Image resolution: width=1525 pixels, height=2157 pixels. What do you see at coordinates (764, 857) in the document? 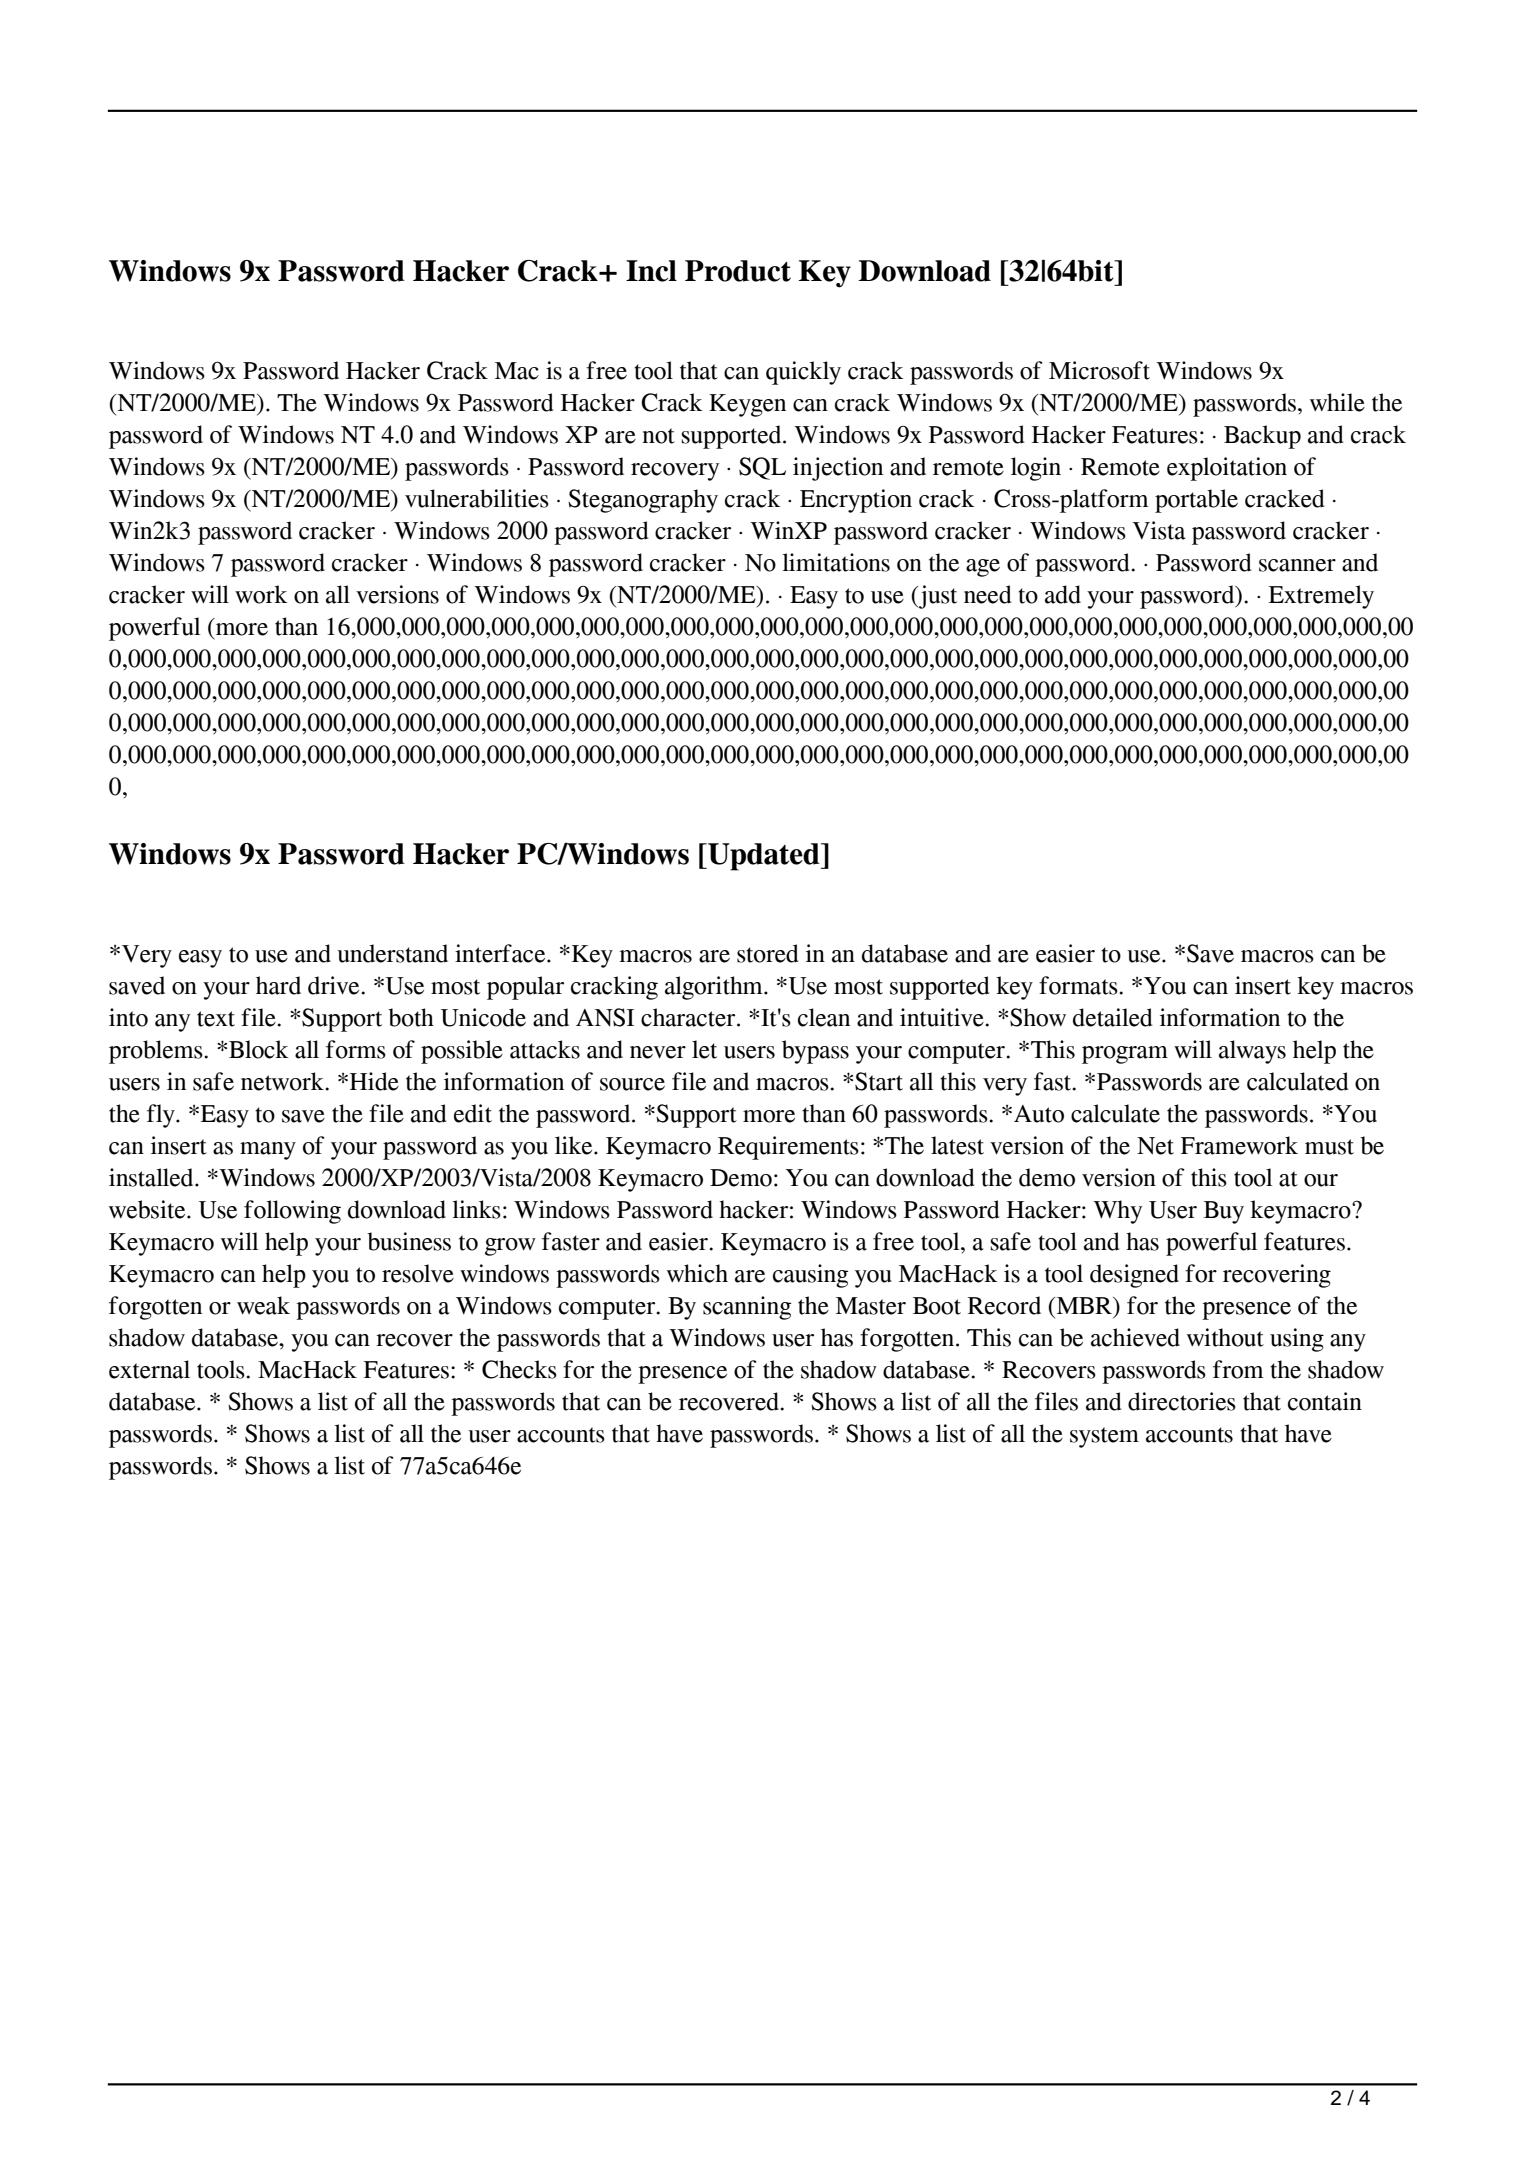
I see `Updated` at bounding box center [764, 857].
